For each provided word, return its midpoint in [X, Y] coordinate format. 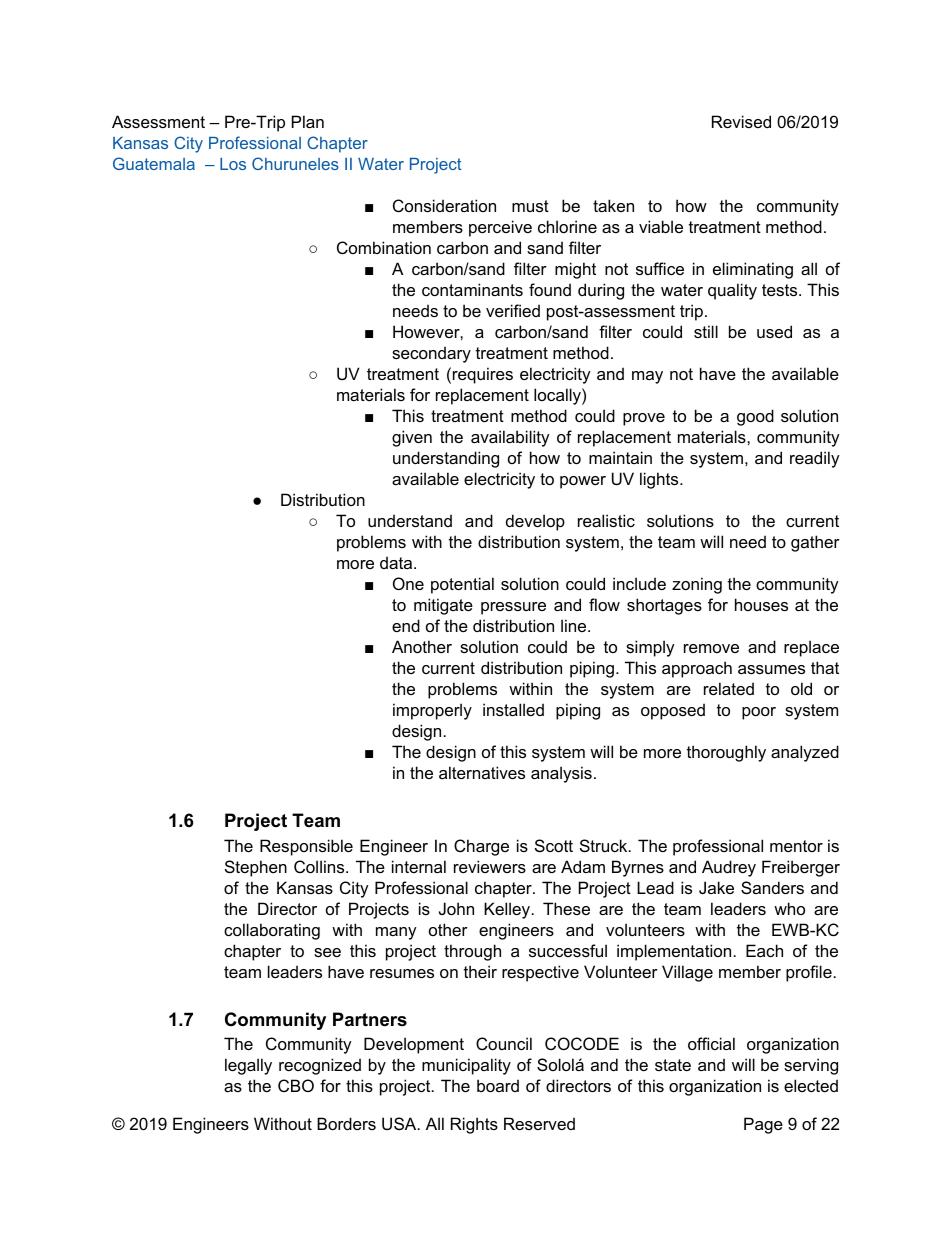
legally [248, 1066]
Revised [741, 121]
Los [233, 164]
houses [761, 604]
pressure [513, 608]
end [406, 625]
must [530, 206]
